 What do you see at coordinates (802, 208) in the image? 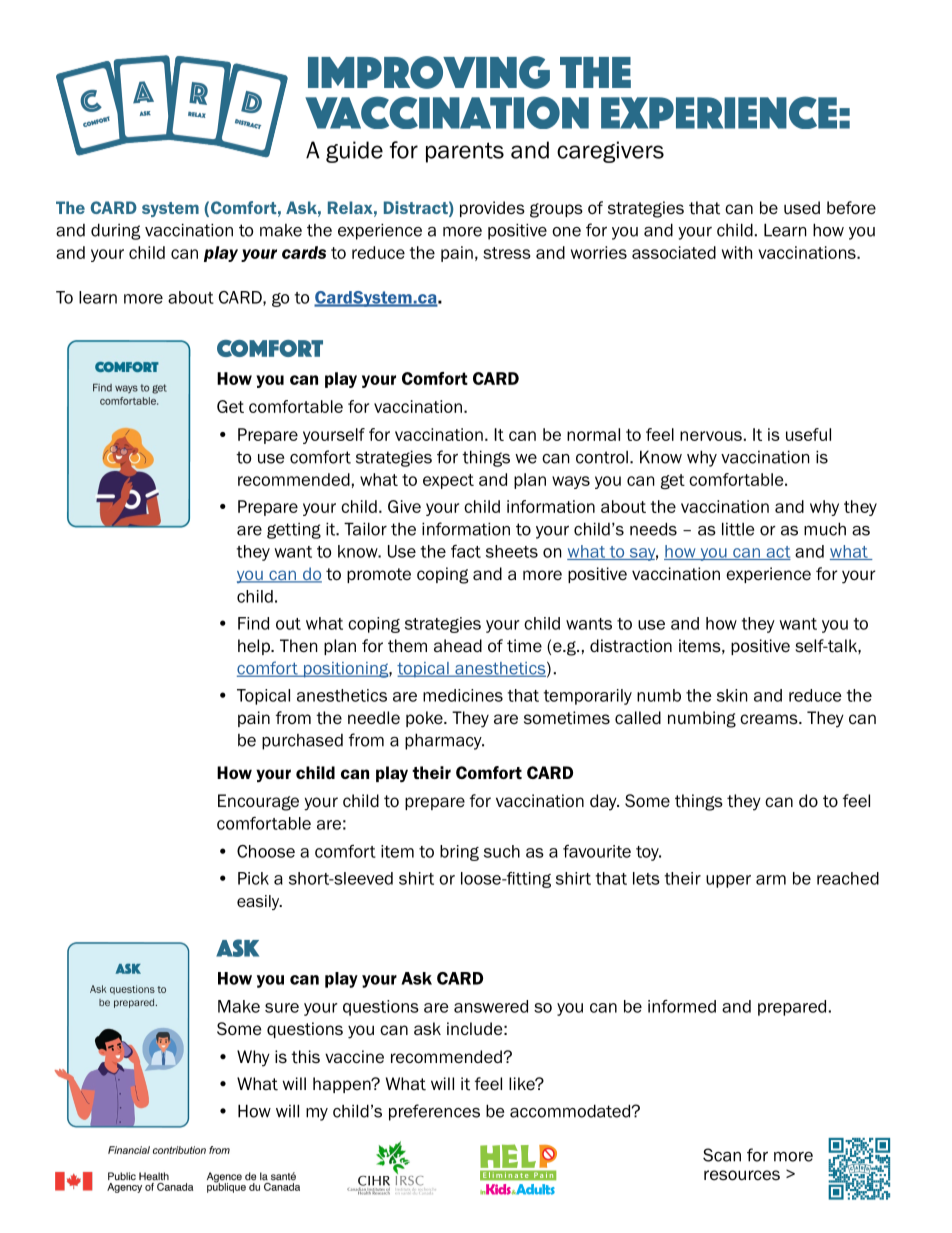
I see `used` at bounding box center [802, 208].
